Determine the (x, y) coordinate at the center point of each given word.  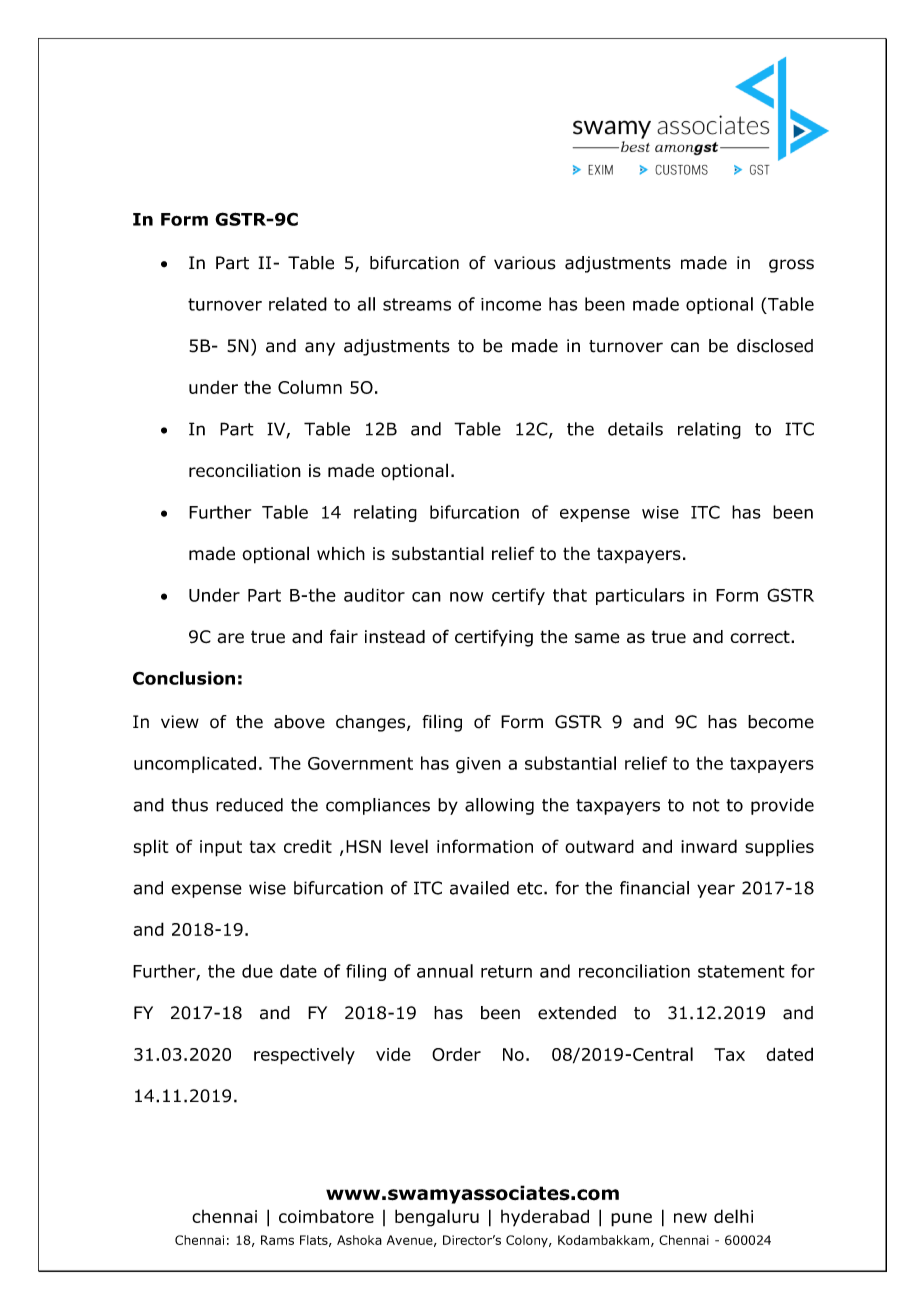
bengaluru (437, 1218)
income (511, 304)
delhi (733, 1216)
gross (791, 266)
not (706, 805)
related (298, 304)
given (478, 765)
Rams (277, 1240)
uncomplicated (195, 764)
